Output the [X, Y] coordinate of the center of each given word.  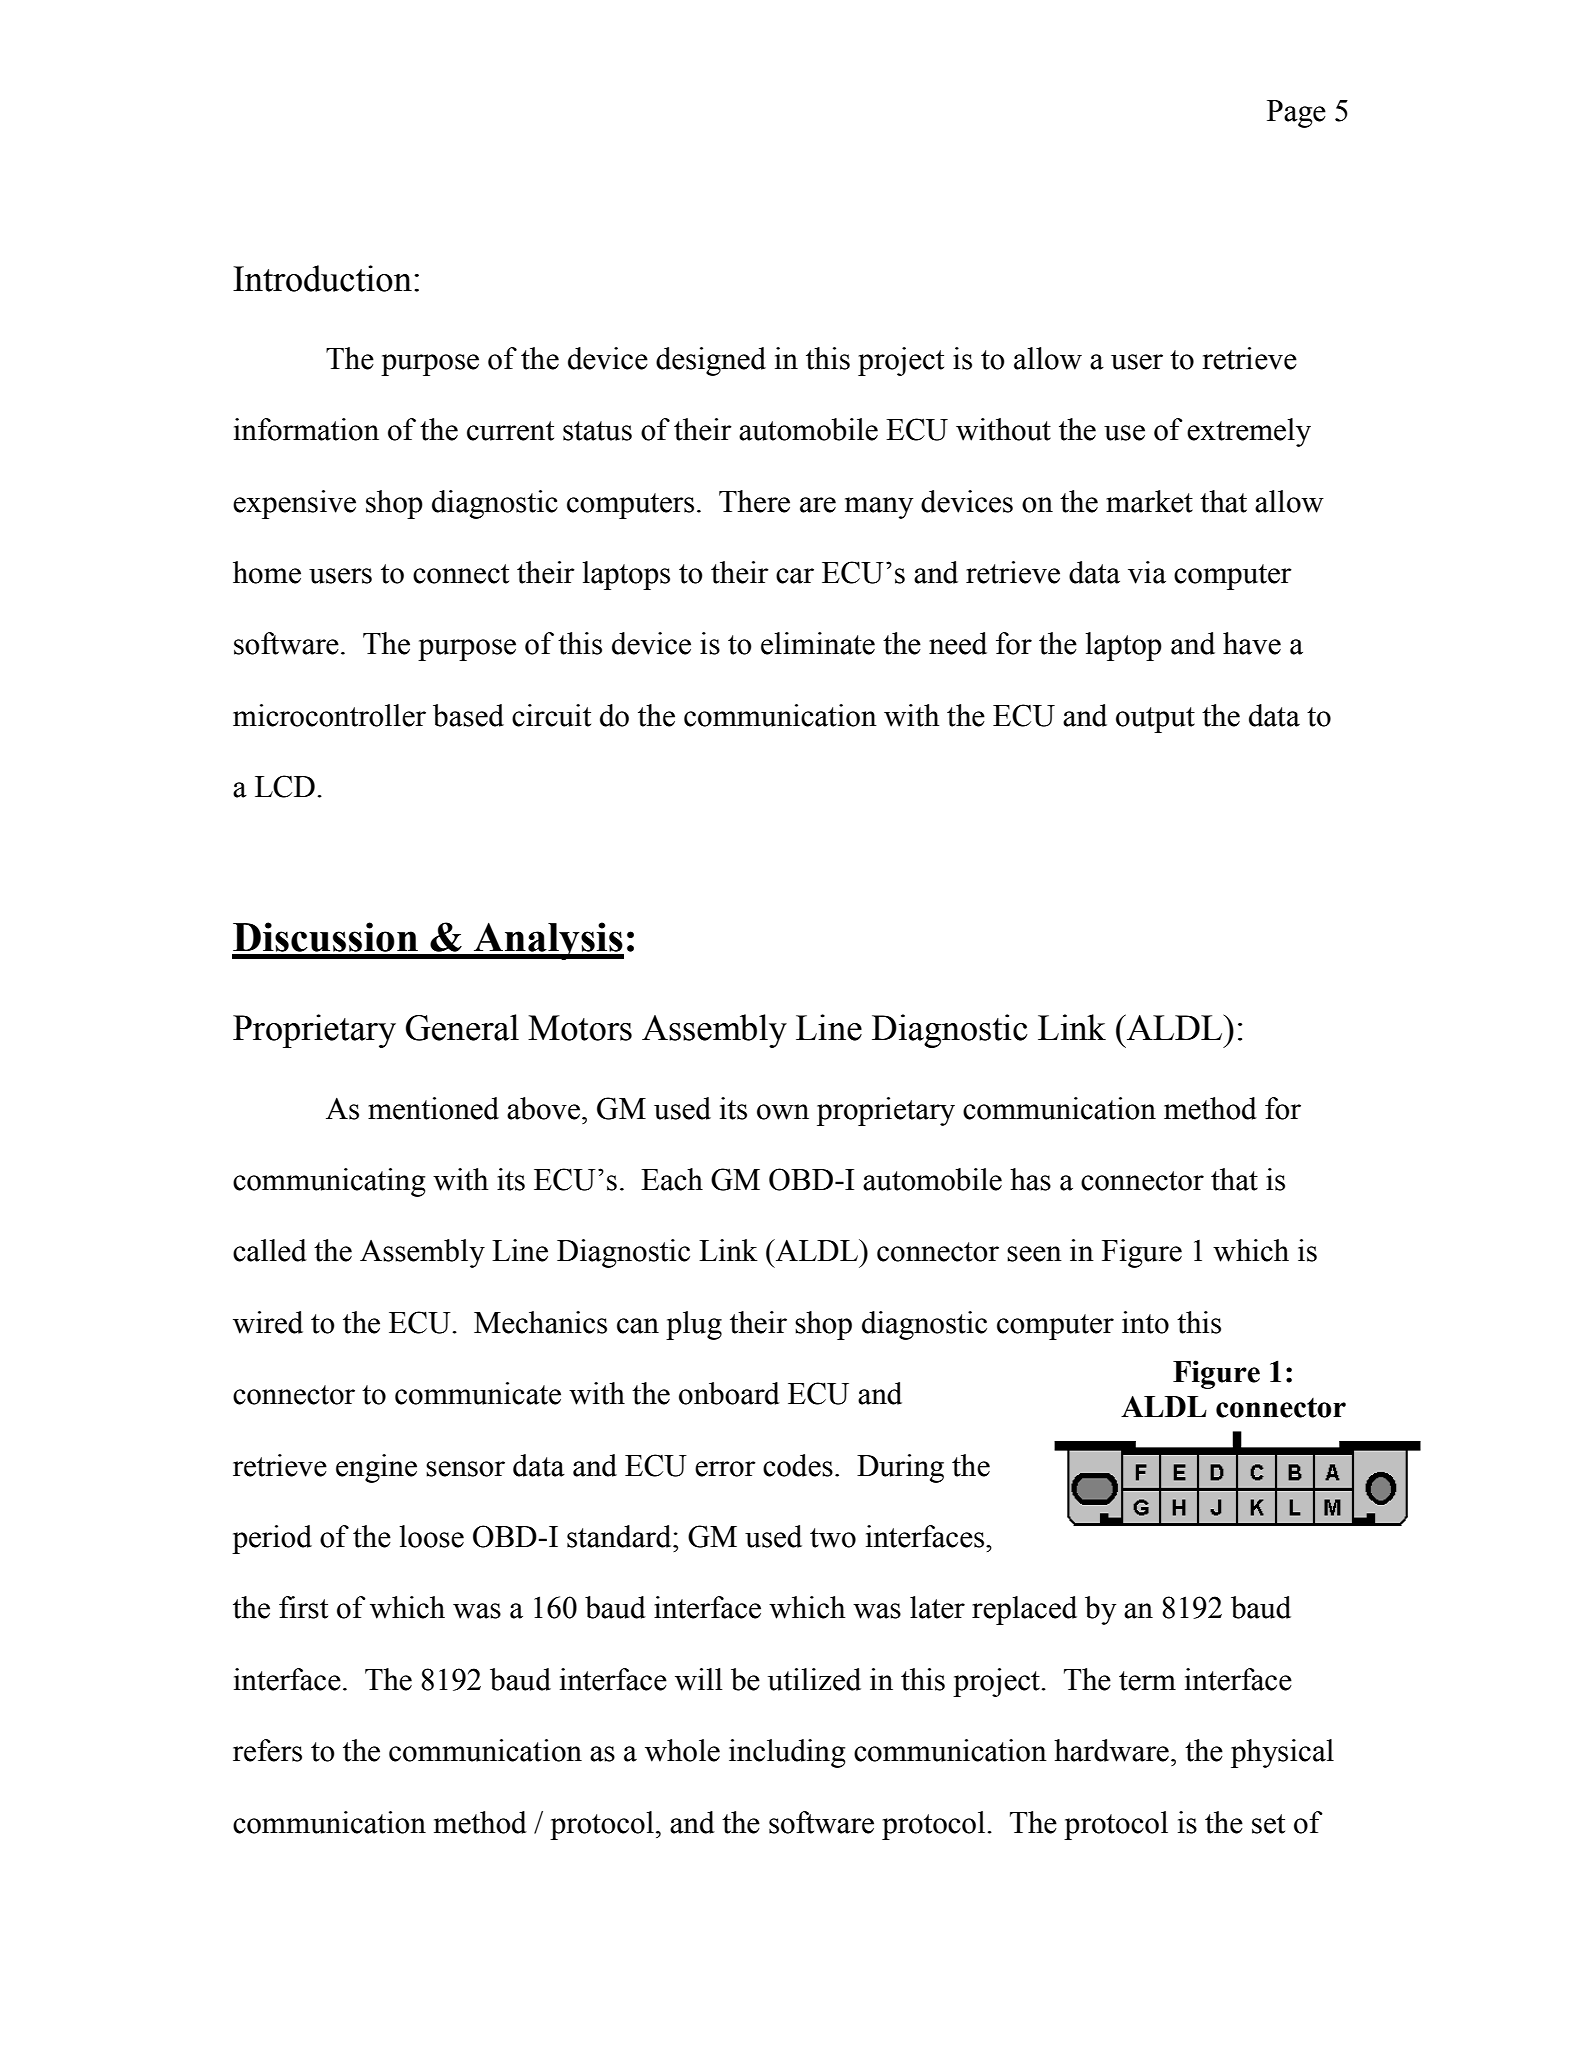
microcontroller [329, 715]
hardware [1111, 1750]
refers [267, 1750]
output [1155, 720]
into [1145, 1322]
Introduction [322, 278]
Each [672, 1179]
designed [711, 361]
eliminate [818, 643]
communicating [329, 1182]
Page [1296, 114]
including [787, 1753]
